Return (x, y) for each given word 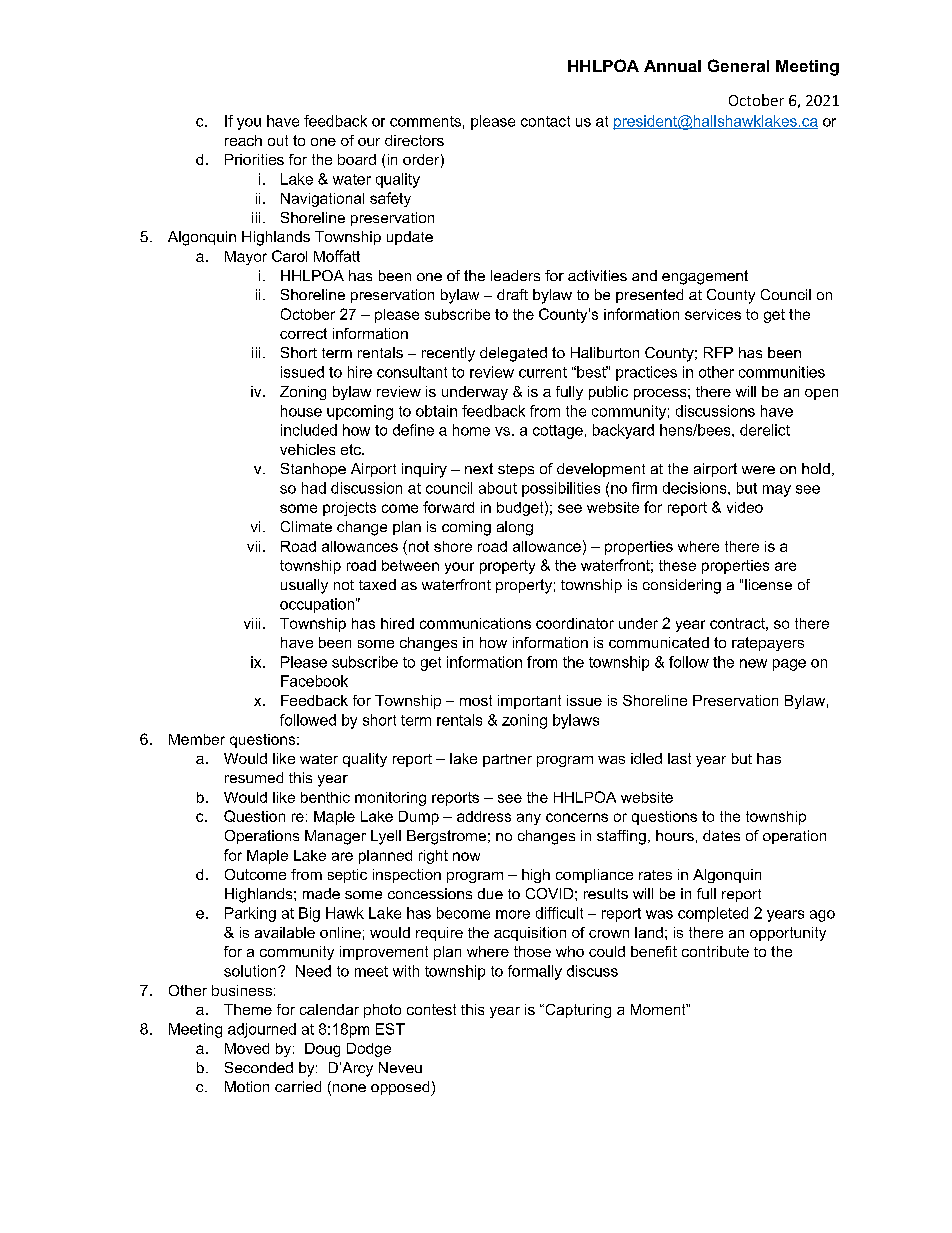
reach (243, 140)
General (738, 65)
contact (545, 121)
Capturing (577, 1011)
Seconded (259, 1067)
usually (304, 586)
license (768, 584)
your (459, 568)
